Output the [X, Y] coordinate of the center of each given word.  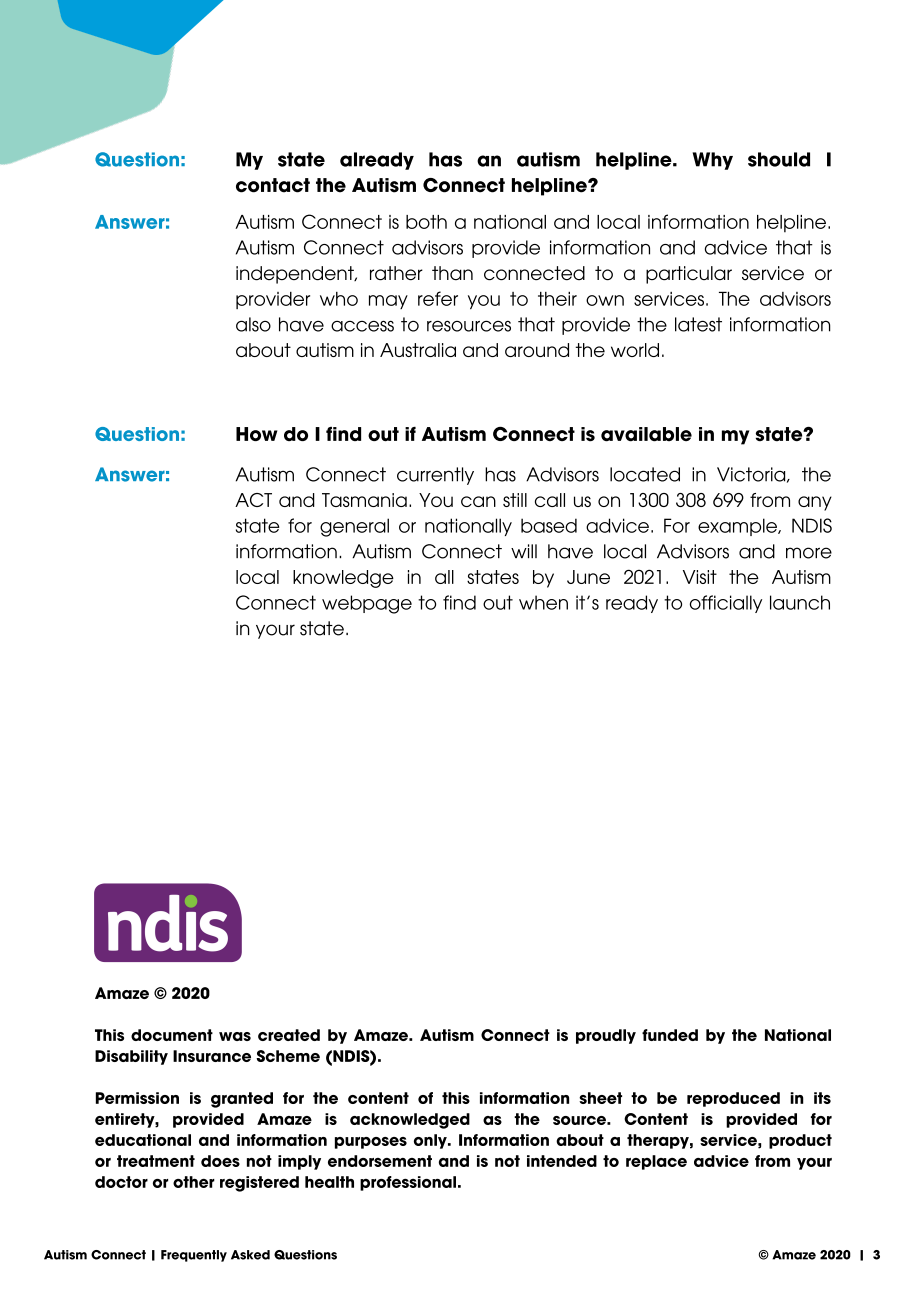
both [426, 222]
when [543, 602]
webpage [367, 604]
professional [408, 1183]
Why [713, 161]
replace [656, 1162]
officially [726, 604]
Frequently [194, 1256]
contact [273, 185]
